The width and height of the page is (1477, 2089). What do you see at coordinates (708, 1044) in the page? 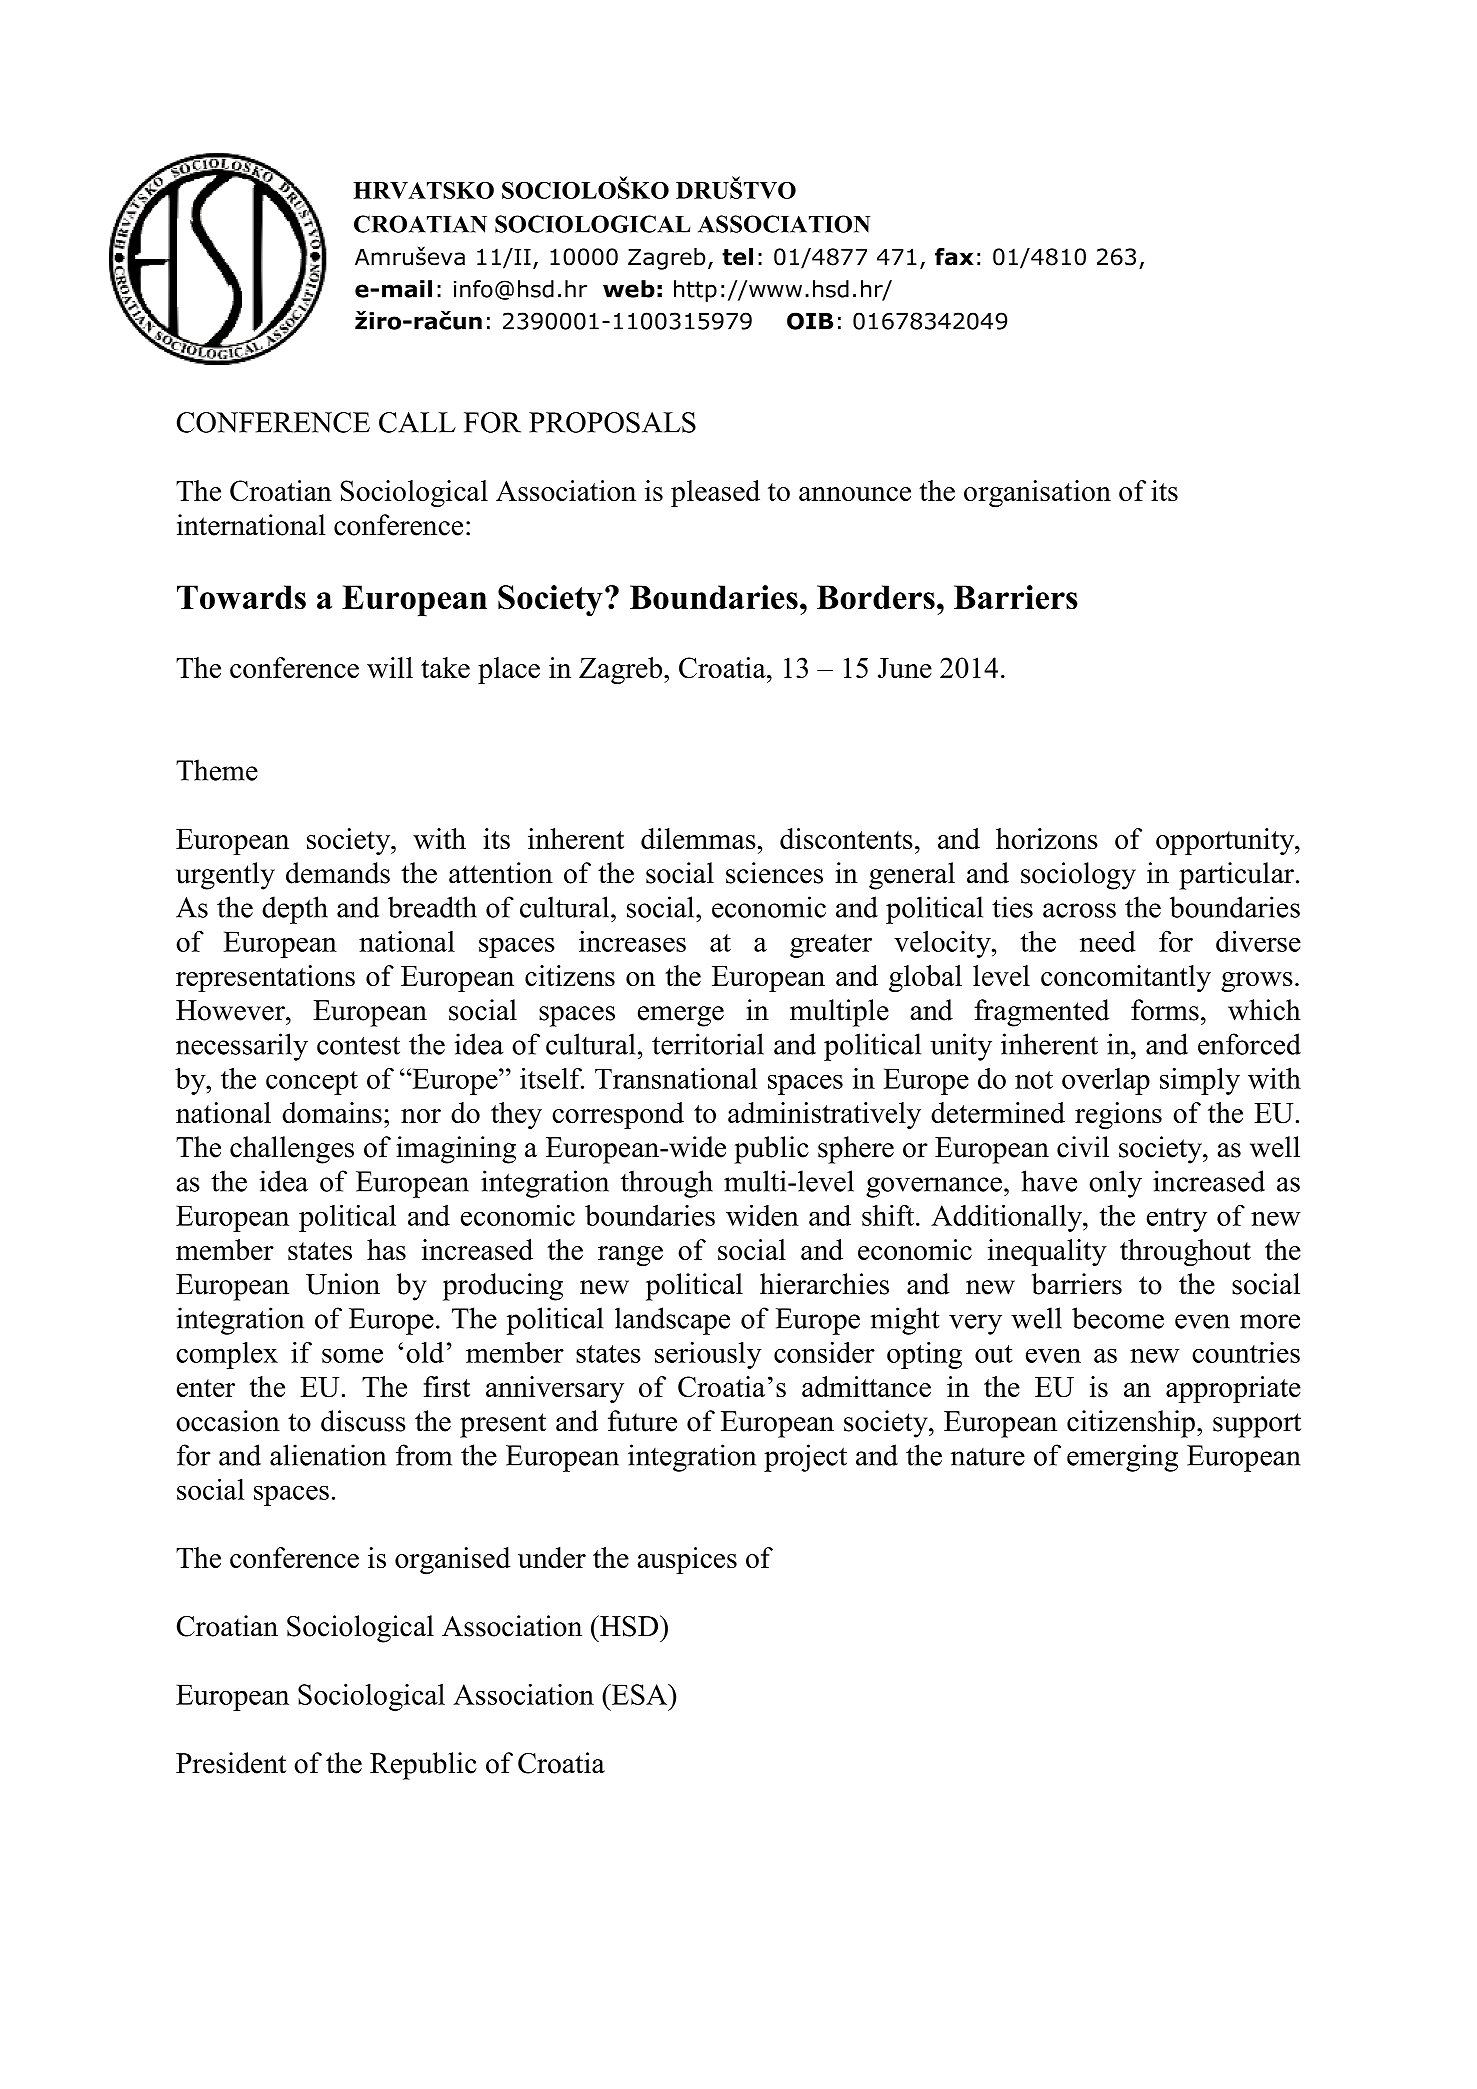
I see `territorial` at bounding box center [708, 1044].
